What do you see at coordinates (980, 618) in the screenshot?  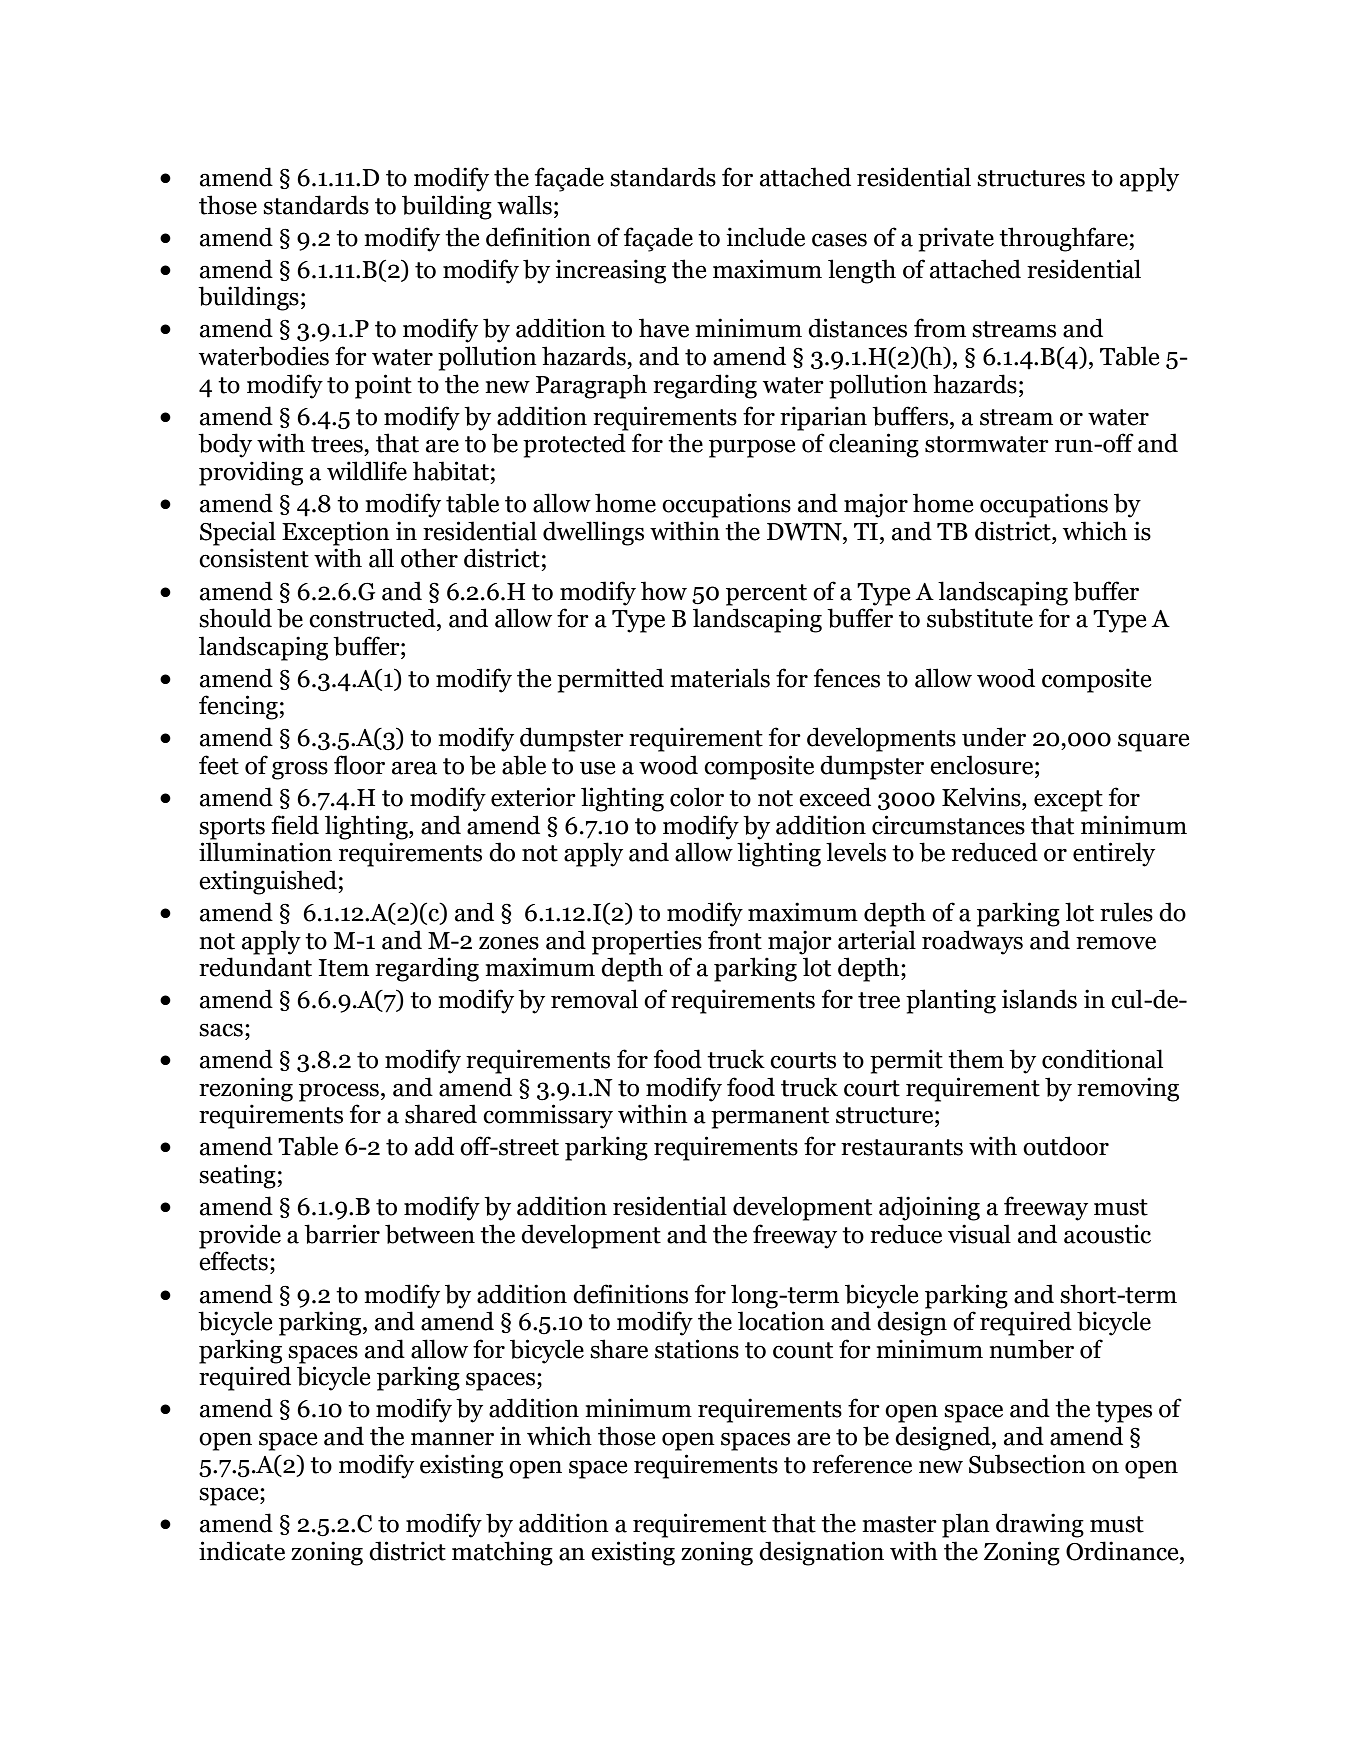 I see `substitute` at bounding box center [980, 618].
